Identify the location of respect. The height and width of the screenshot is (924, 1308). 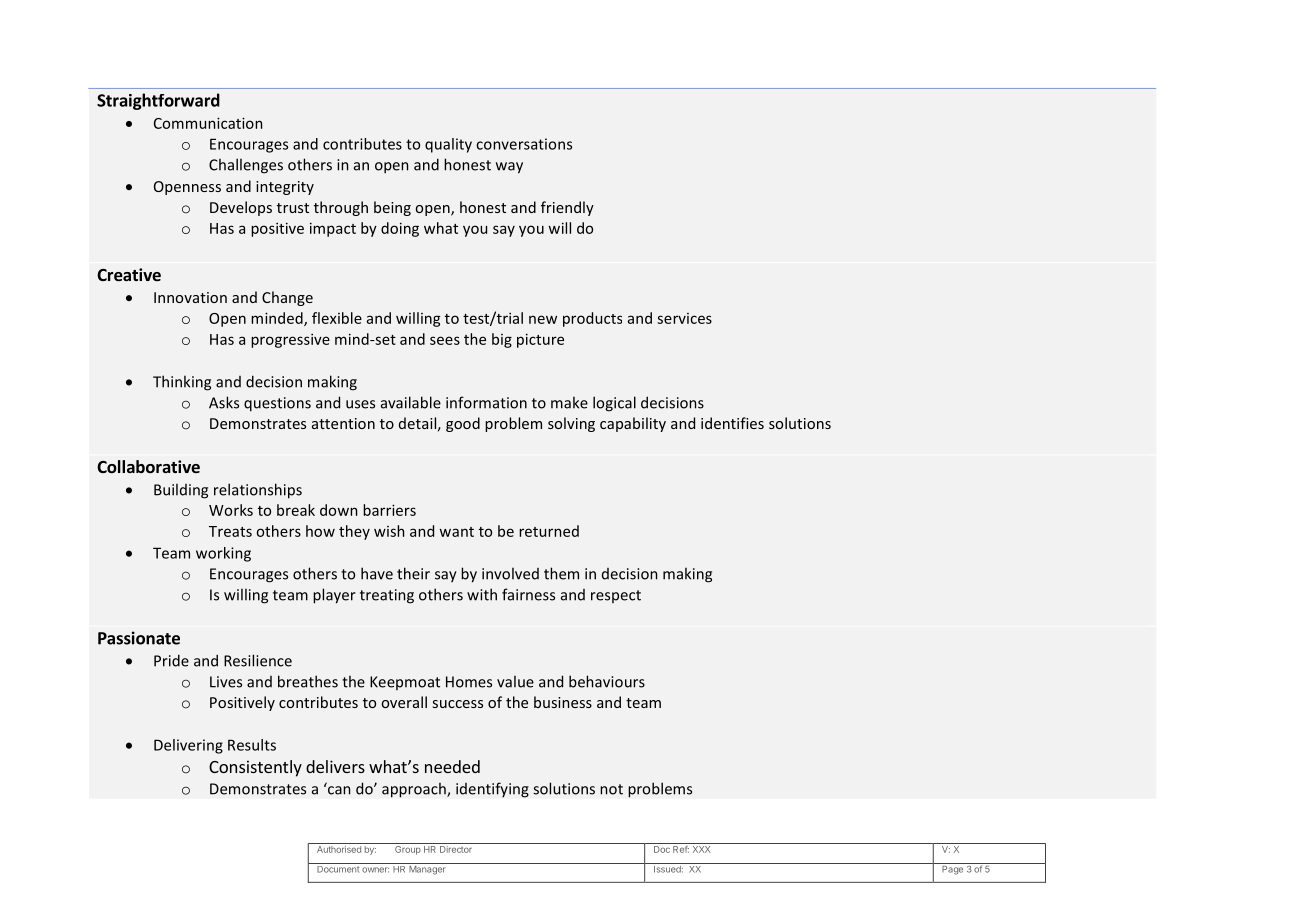
(616, 596).
